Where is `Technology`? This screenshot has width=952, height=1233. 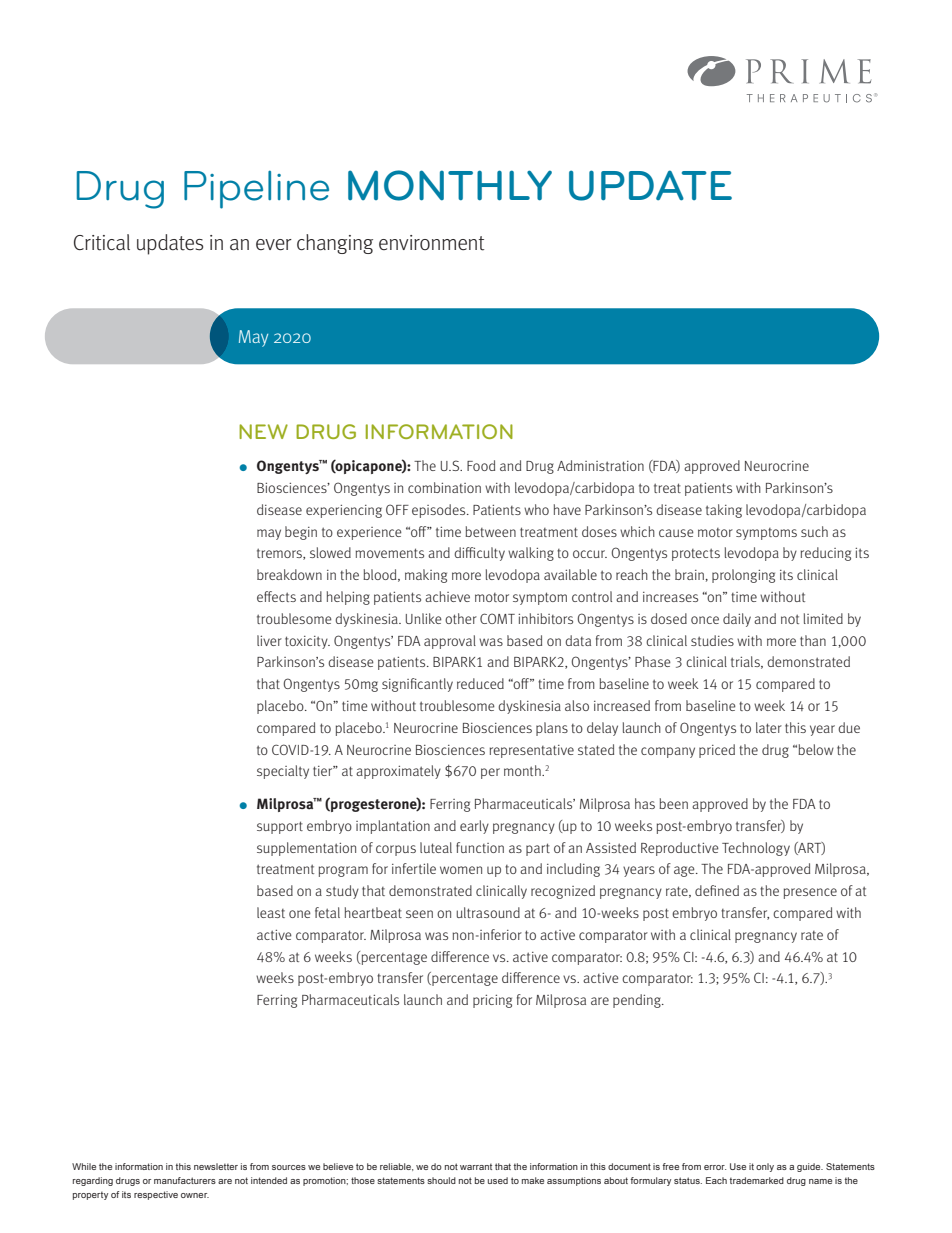 Technology is located at coordinates (756, 849).
